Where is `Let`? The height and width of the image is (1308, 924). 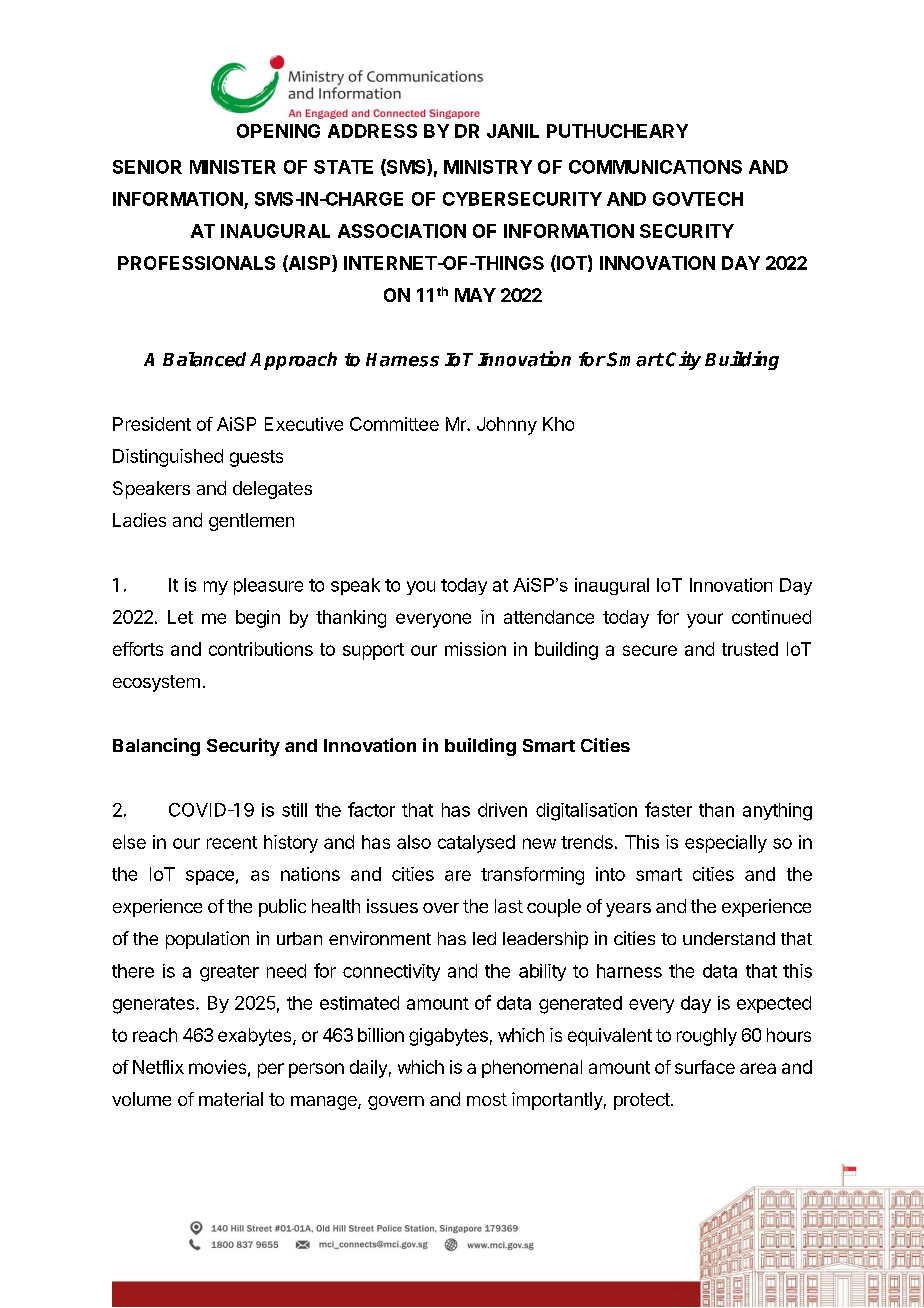
Let is located at coordinates (180, 617).
